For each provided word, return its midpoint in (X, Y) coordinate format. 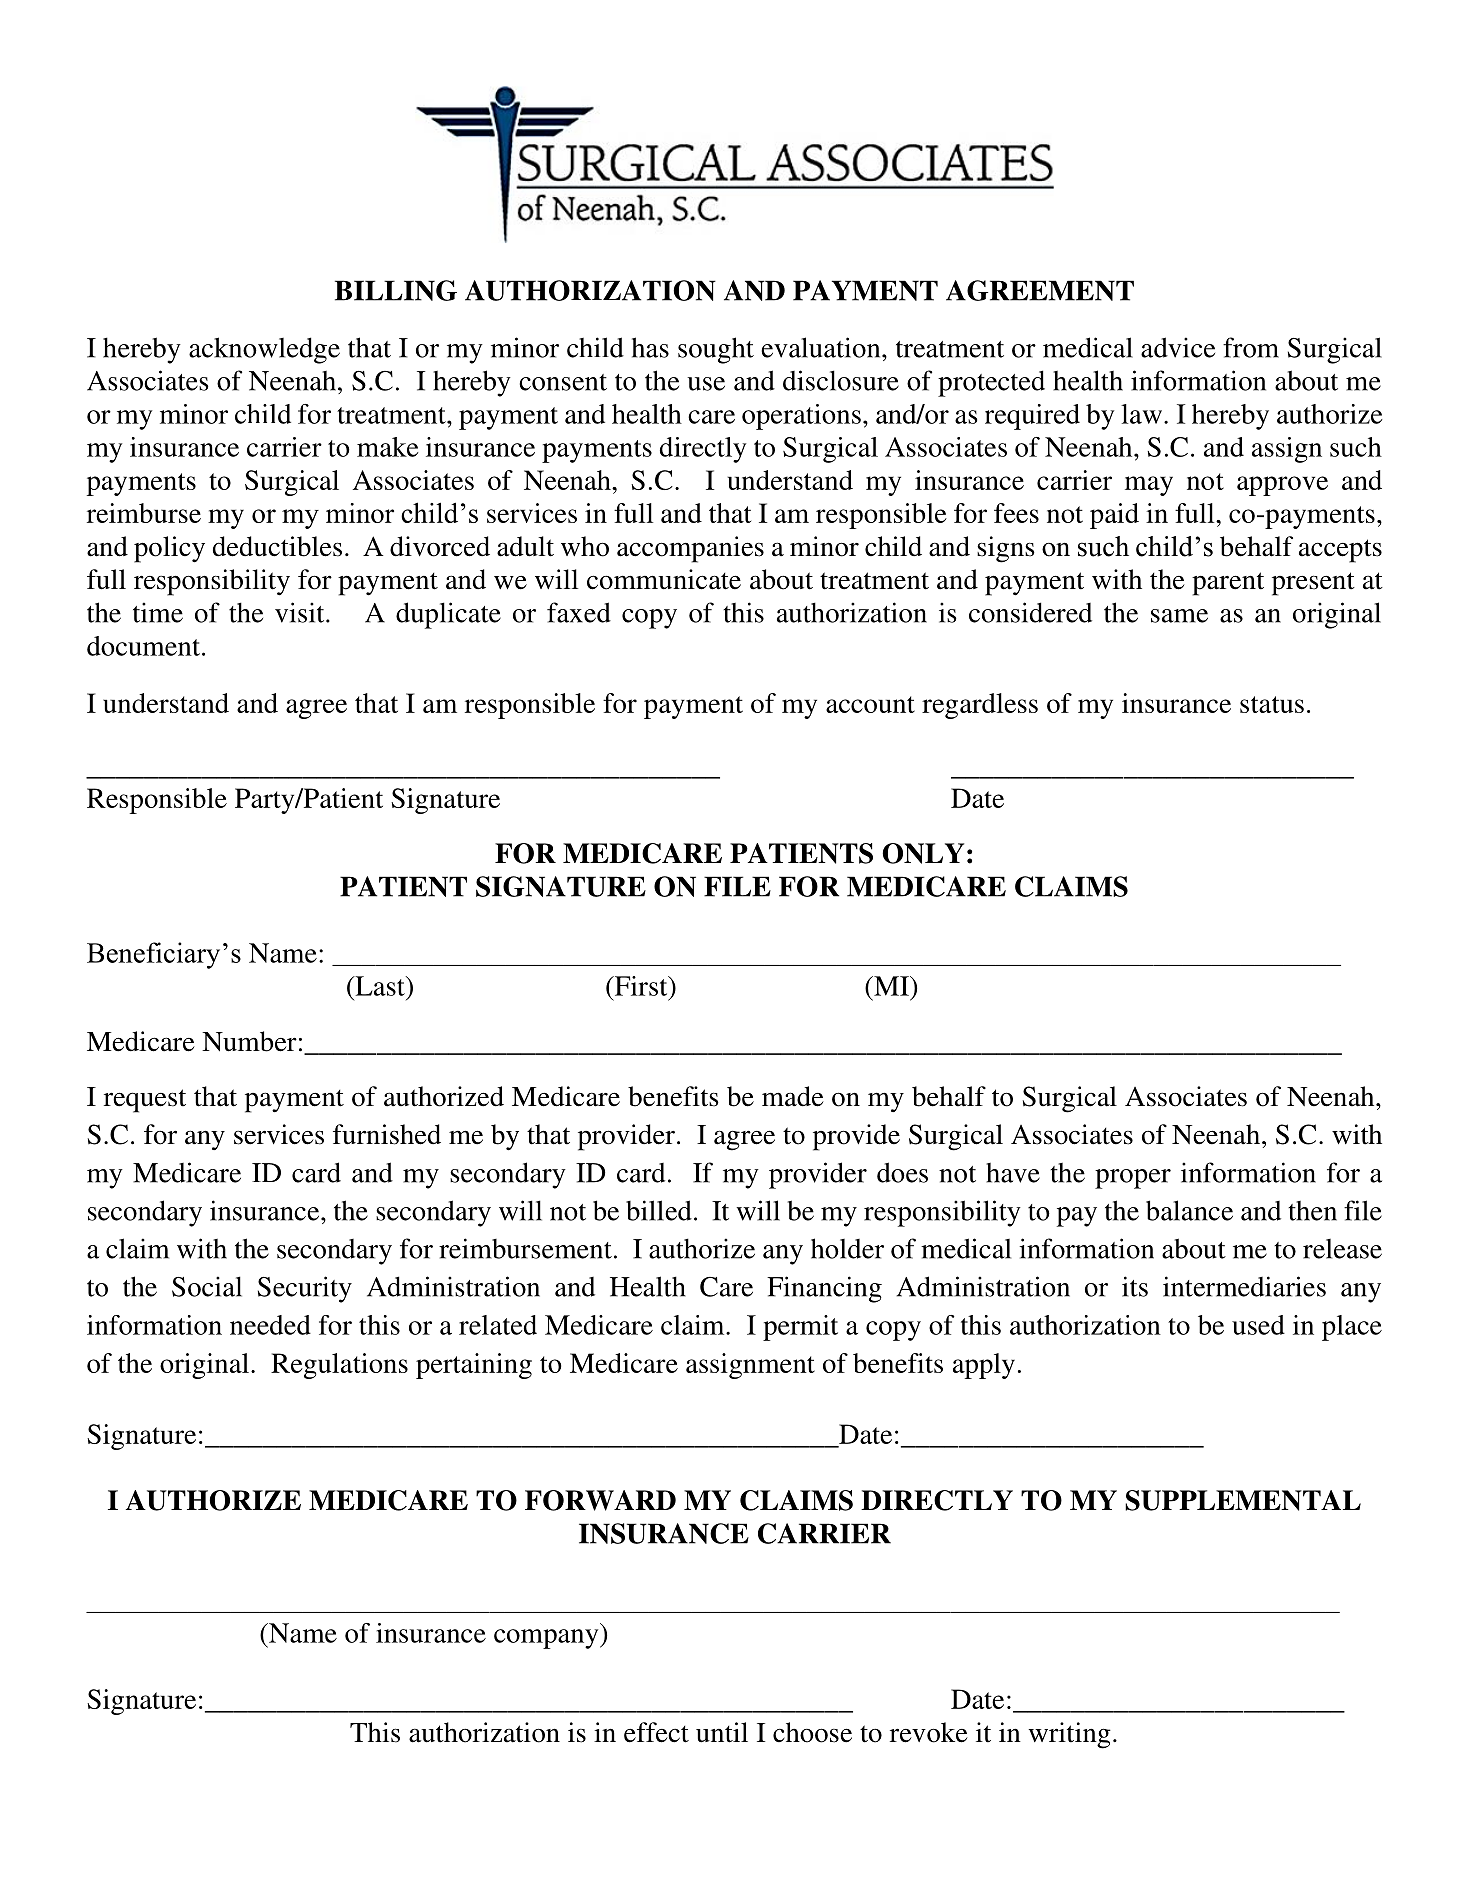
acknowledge (264, 350)
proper (1133, 1179)
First (641, 986)
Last (380, 986)
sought (716, 350)
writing (1069, 1735)
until (722, 1732)
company (547, 1639)
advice (1178, 347)
